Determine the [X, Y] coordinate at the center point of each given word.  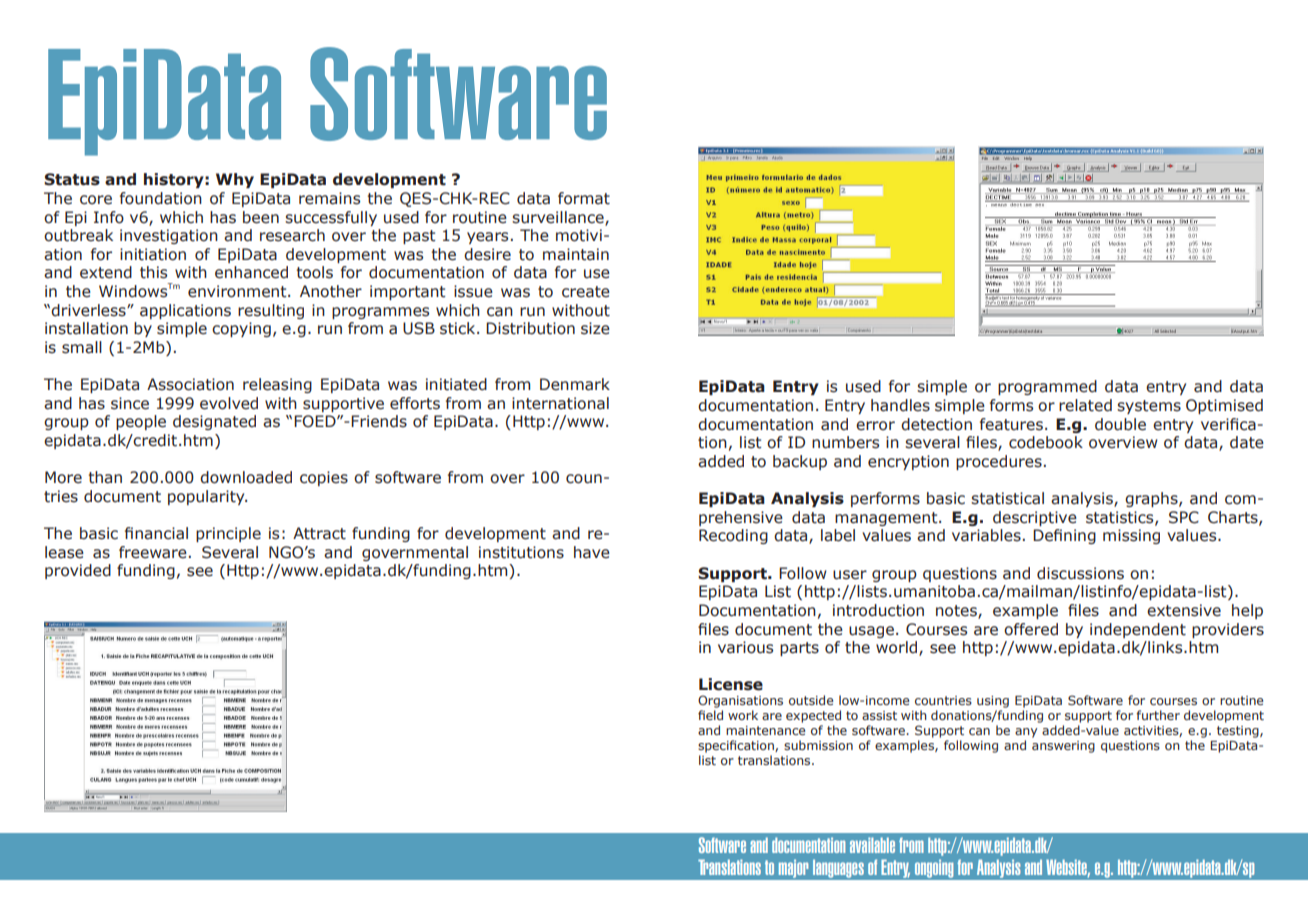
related [1085, 405]
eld [714, 715]
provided [78, 571]
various [745, 647]
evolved [229, 403]
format [584, 198]
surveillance [559, 218]
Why [235, 180]
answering [1063, 747]
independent [1138, 630]
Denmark [575, 384]
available [872, 845]
